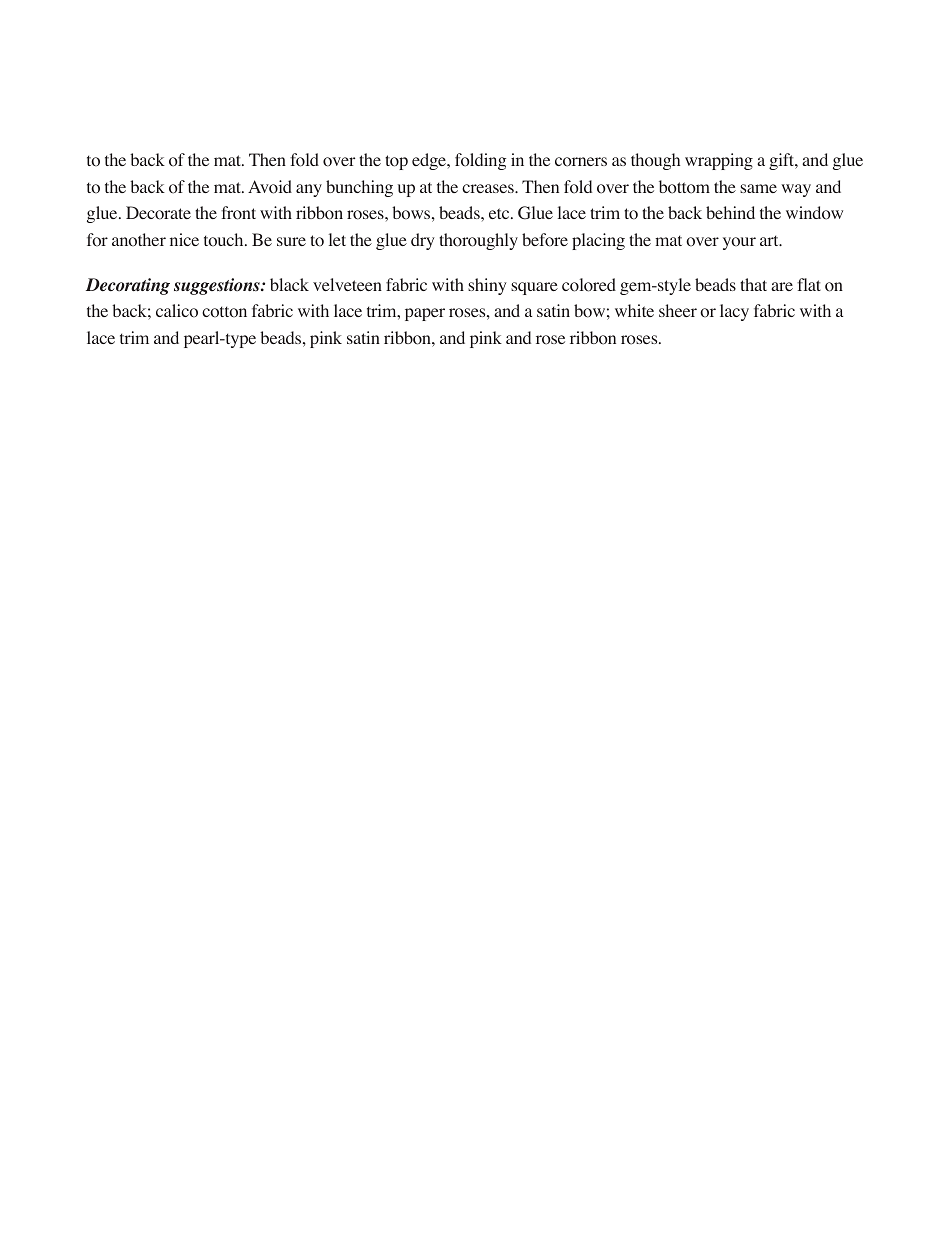  I want to click on thoroughly, so click(478, 241).
